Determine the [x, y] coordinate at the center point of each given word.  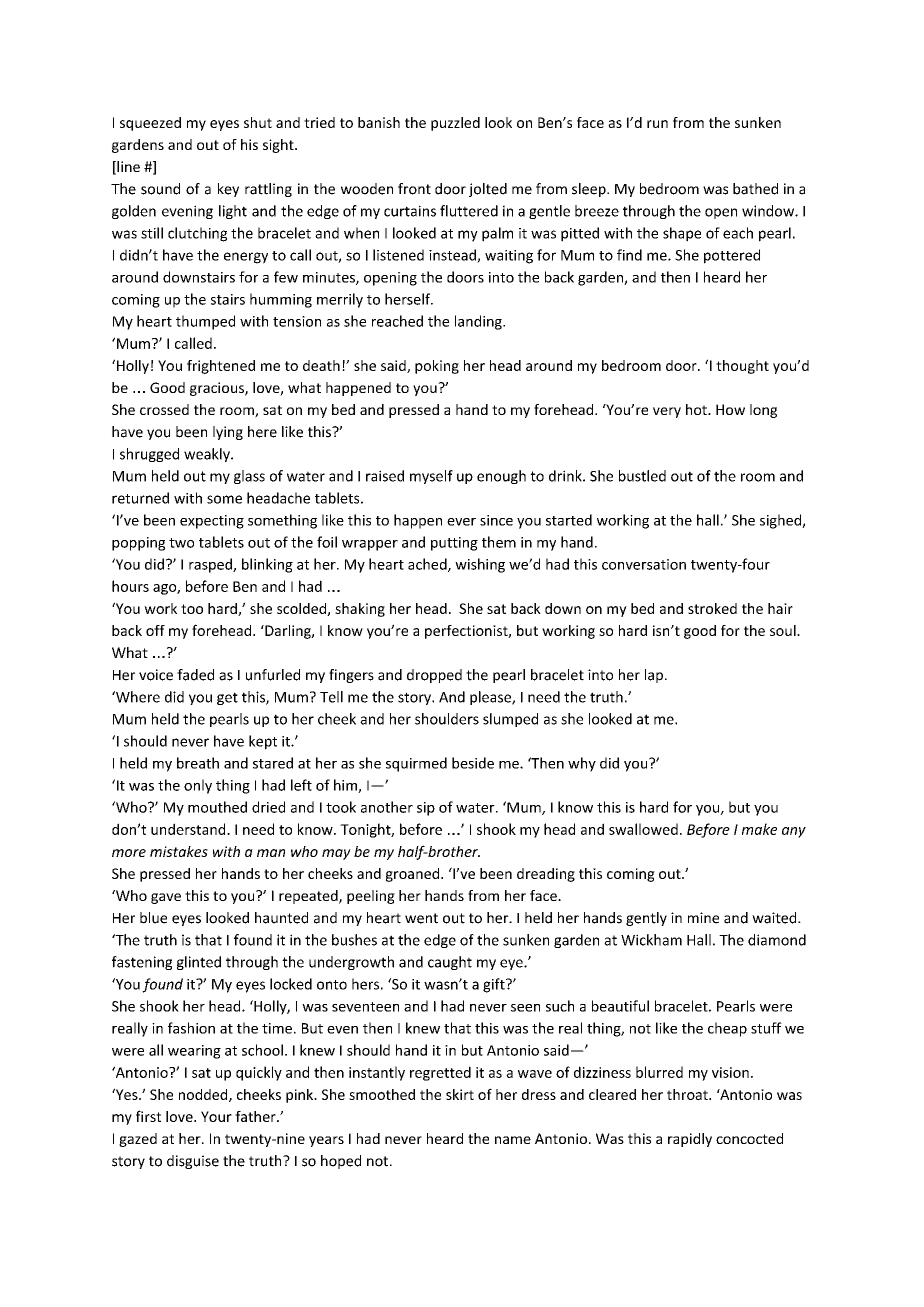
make [759, 829]
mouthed [217, 807]
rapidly [690, 1140]
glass [249, 477]
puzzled [455, 124]
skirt [460, 1094]
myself [431, 477]
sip [426, 809]
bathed [755, 189]
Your [216, 1116]
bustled [642, 476]
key [228, 190]
